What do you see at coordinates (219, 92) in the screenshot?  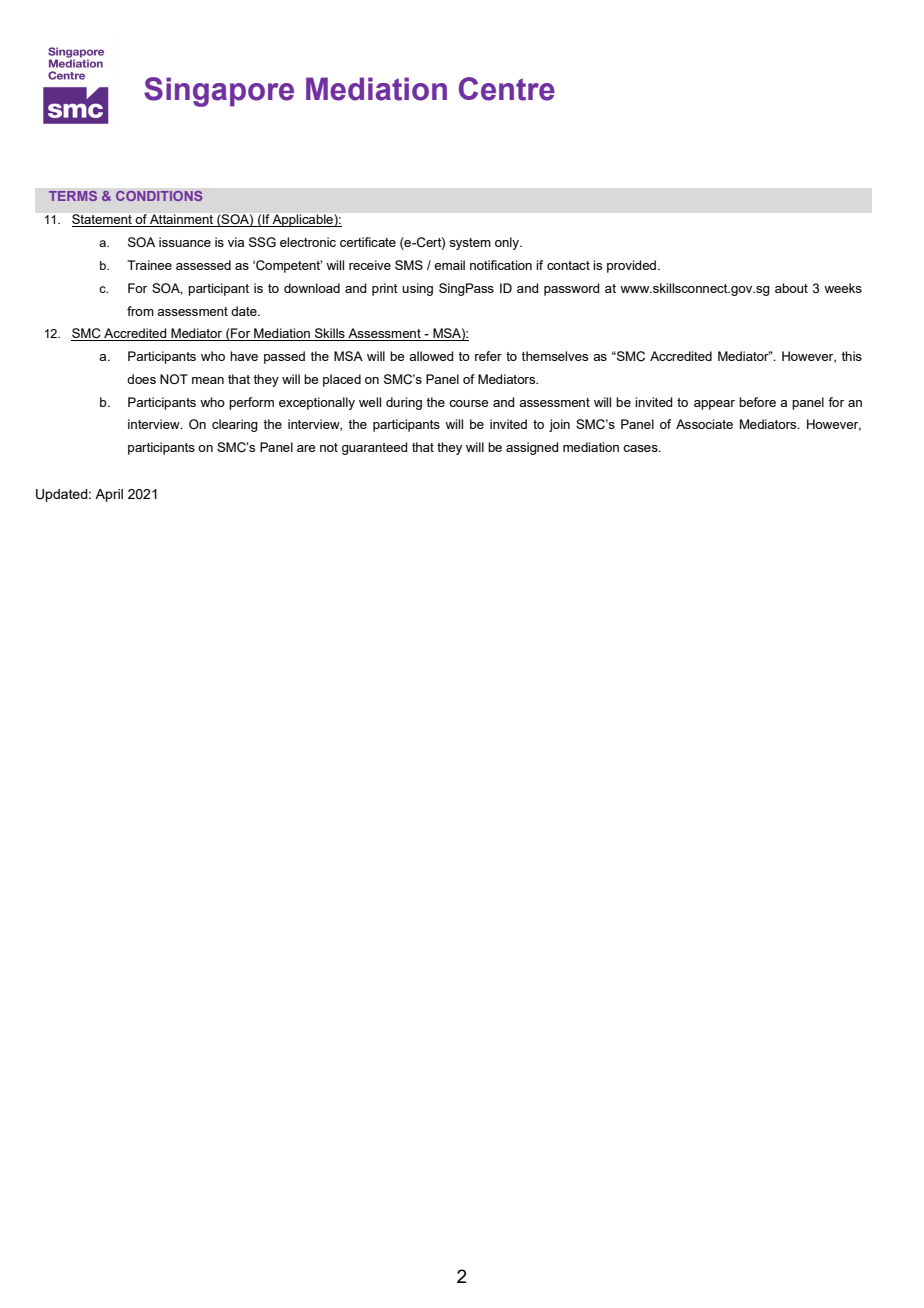 I see `Singapore` at bounding box center [219, 92].
